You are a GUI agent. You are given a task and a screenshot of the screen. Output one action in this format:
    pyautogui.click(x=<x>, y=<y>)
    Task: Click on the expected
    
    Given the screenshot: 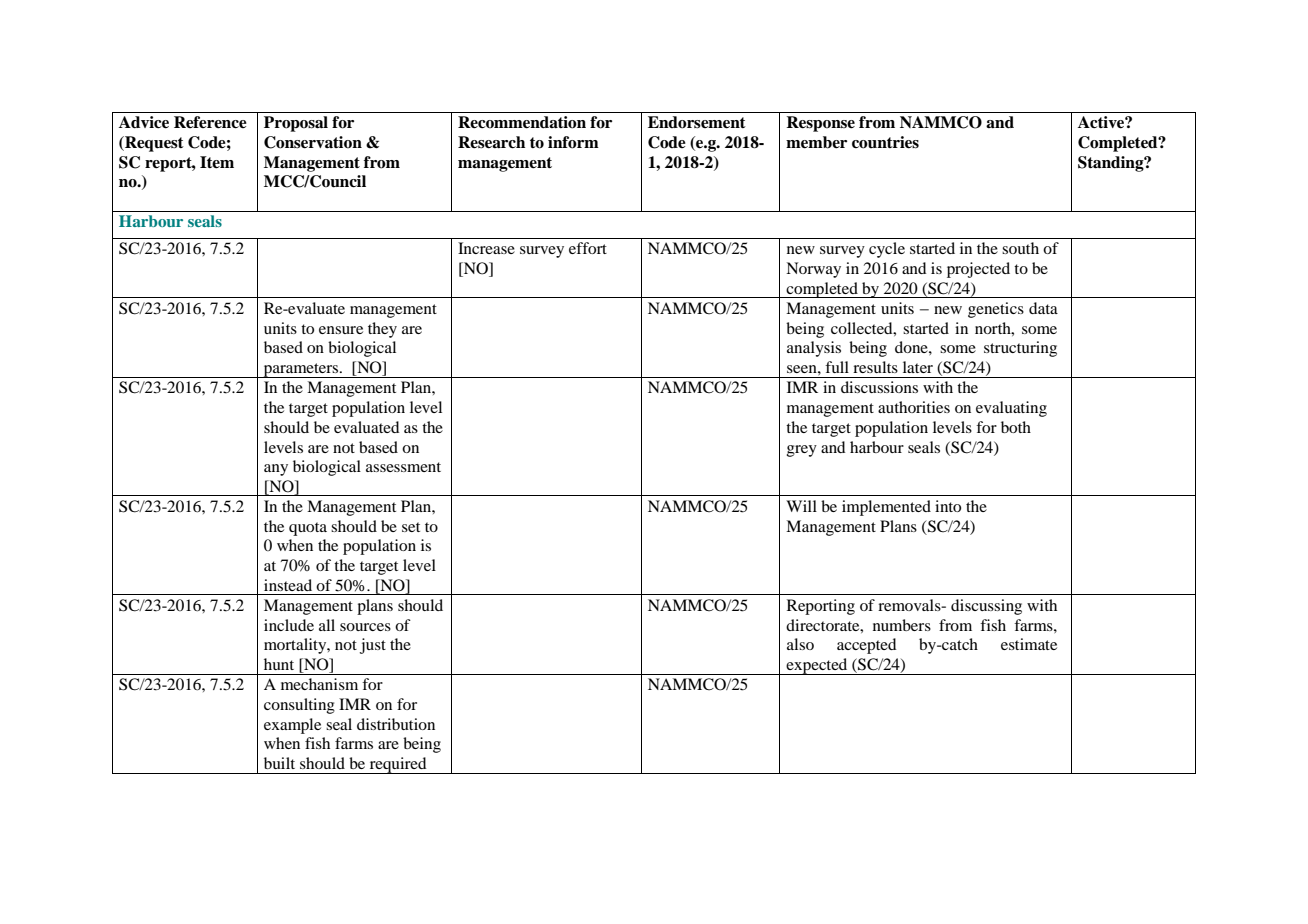 What is the action you would take?
    pyautogui.click(x=817, y=666)
